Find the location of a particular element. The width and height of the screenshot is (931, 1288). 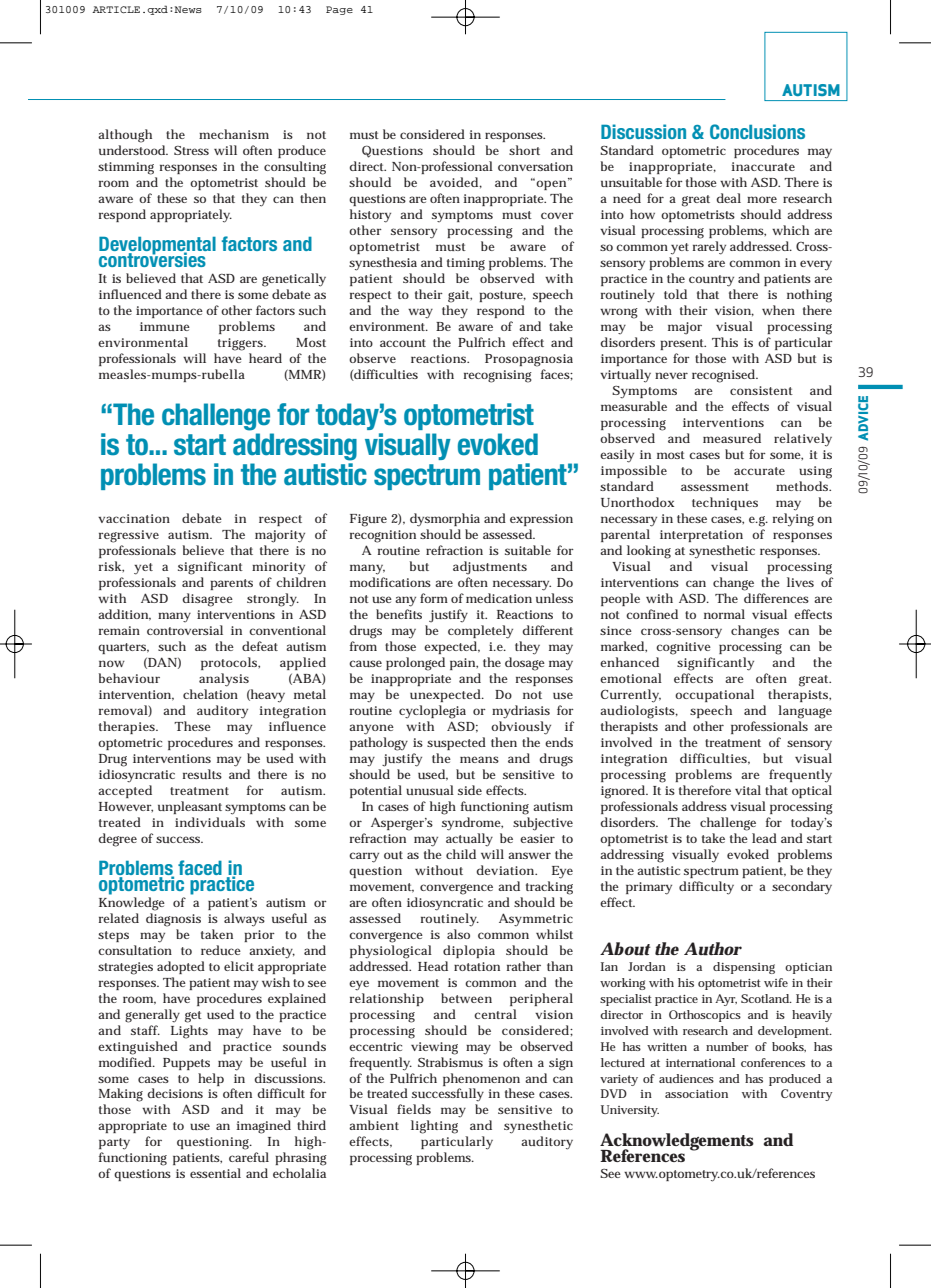

gait is located at coordinates (460, 296).
